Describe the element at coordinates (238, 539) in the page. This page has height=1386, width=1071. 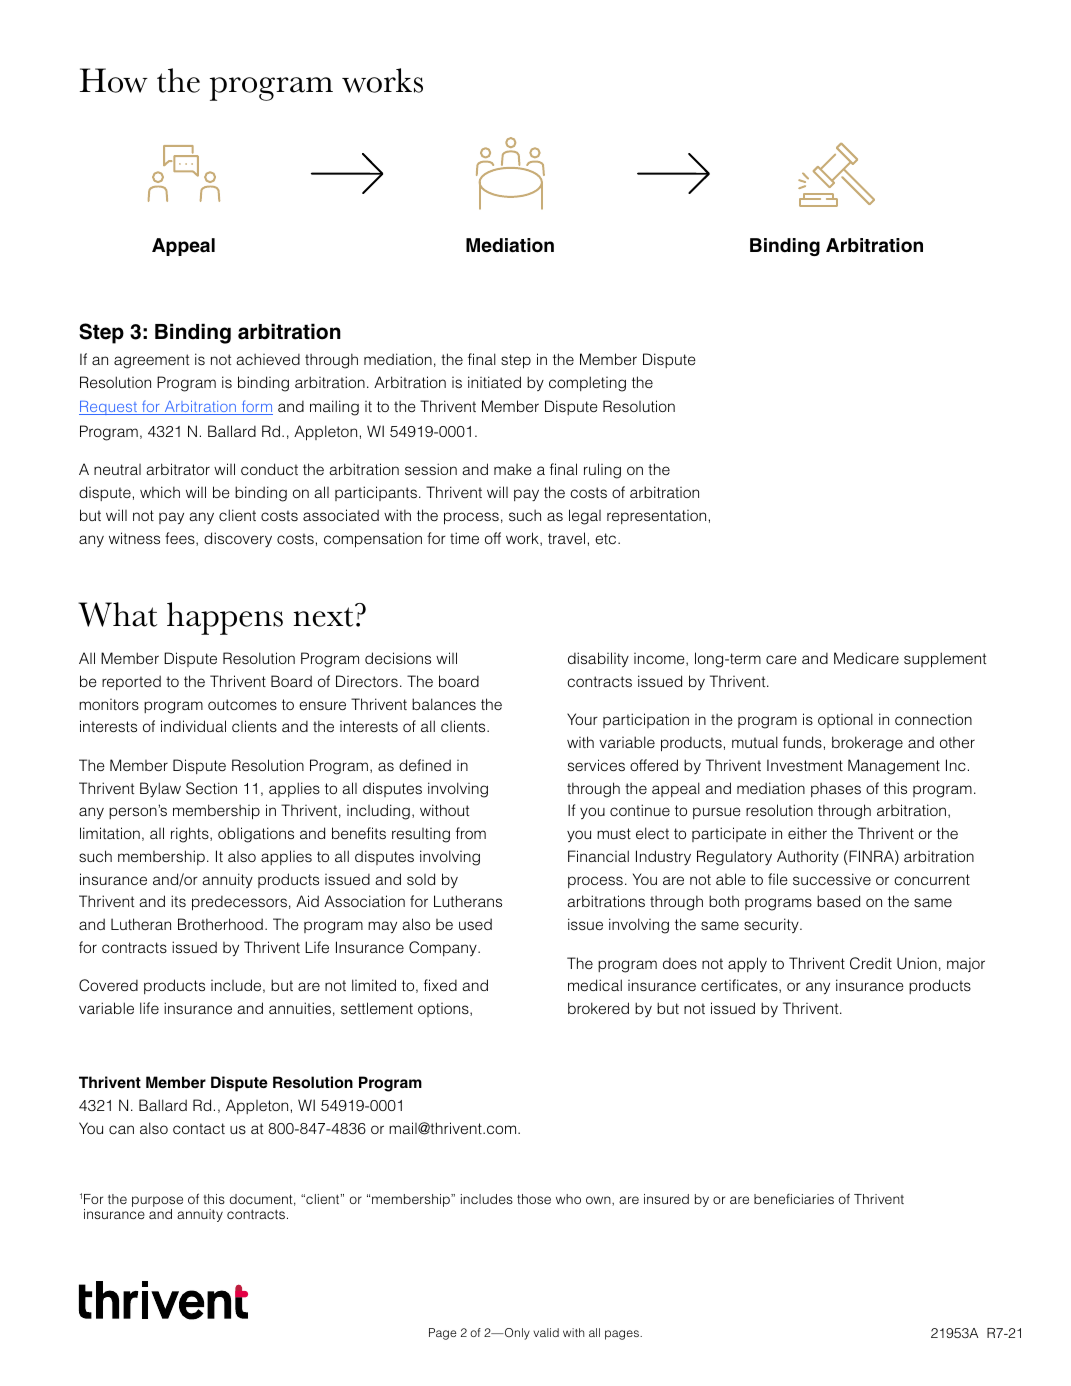
I see `discovery` at that location.
